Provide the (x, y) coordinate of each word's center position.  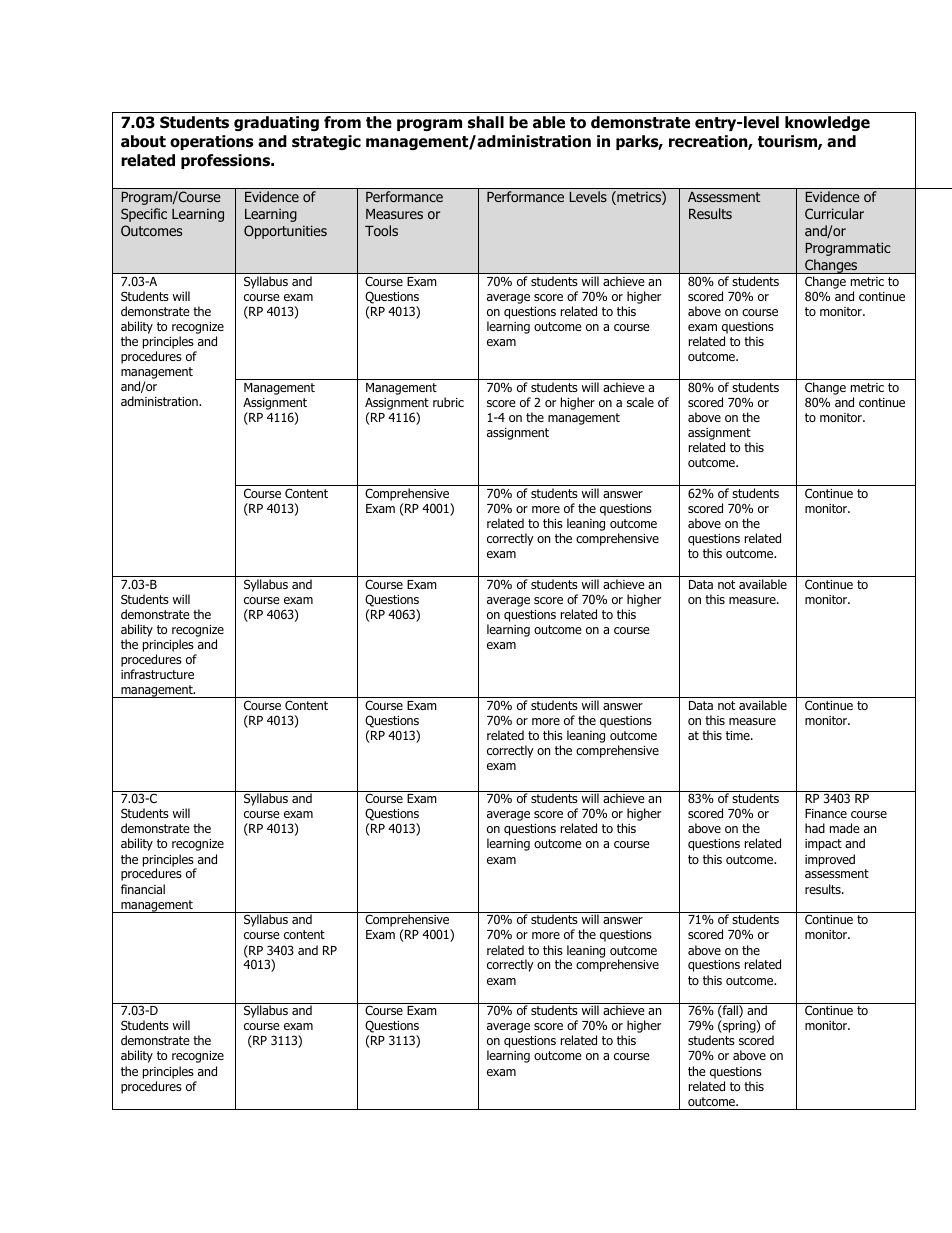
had (815, 828)
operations (212, 142)
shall (486, 122)
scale (640, 402)
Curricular (834, 213)
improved (830, 860)
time (739, 735)
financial (143, 889)
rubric (448, 402)
